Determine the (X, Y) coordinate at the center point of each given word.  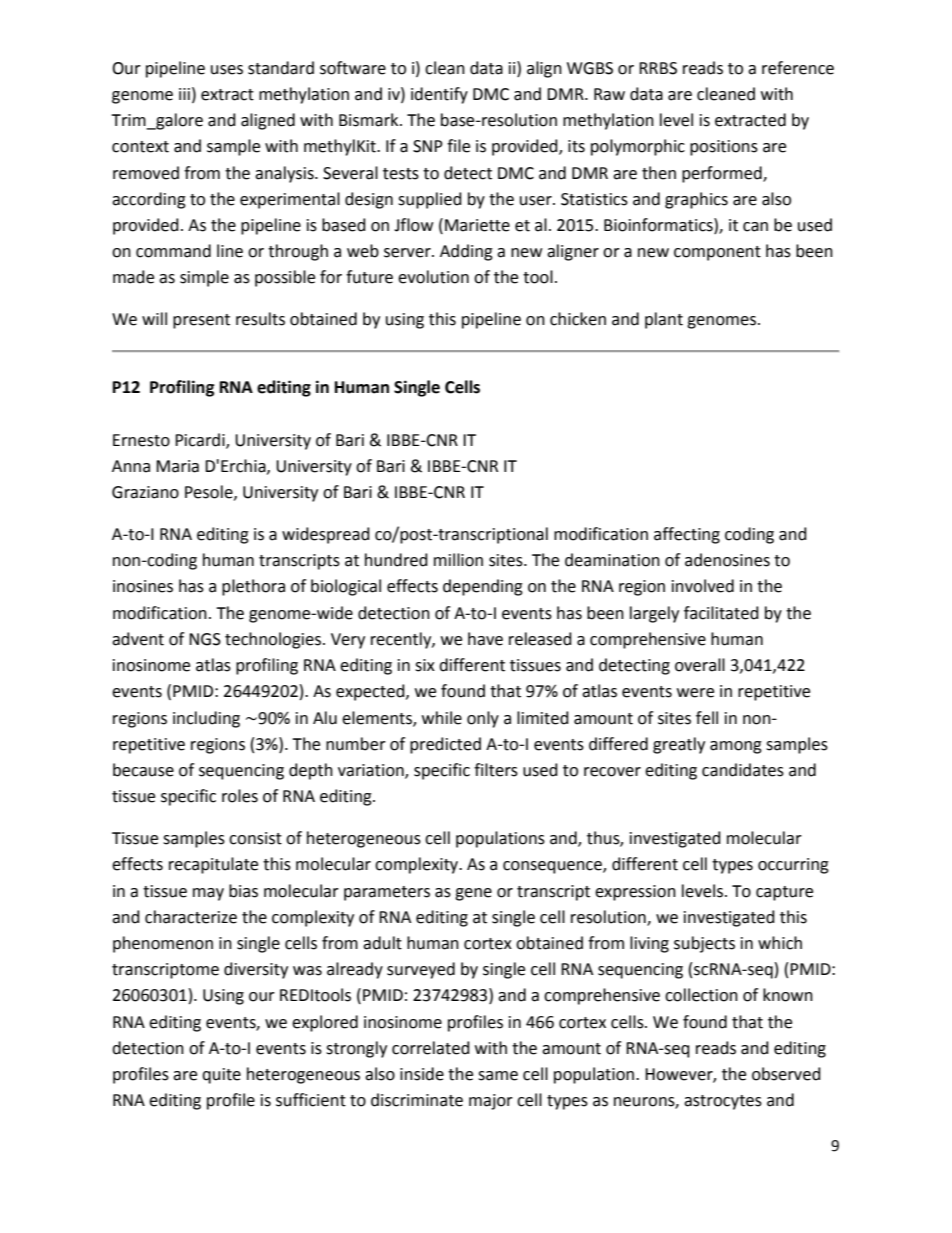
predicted (445, 745)
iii (184, 94)
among (736, 747)
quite (221, 1076)
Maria (177, 466)
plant (664, 320)
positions (724, 148)
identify (439, 95)
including (206, 719)
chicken (578, 319)
